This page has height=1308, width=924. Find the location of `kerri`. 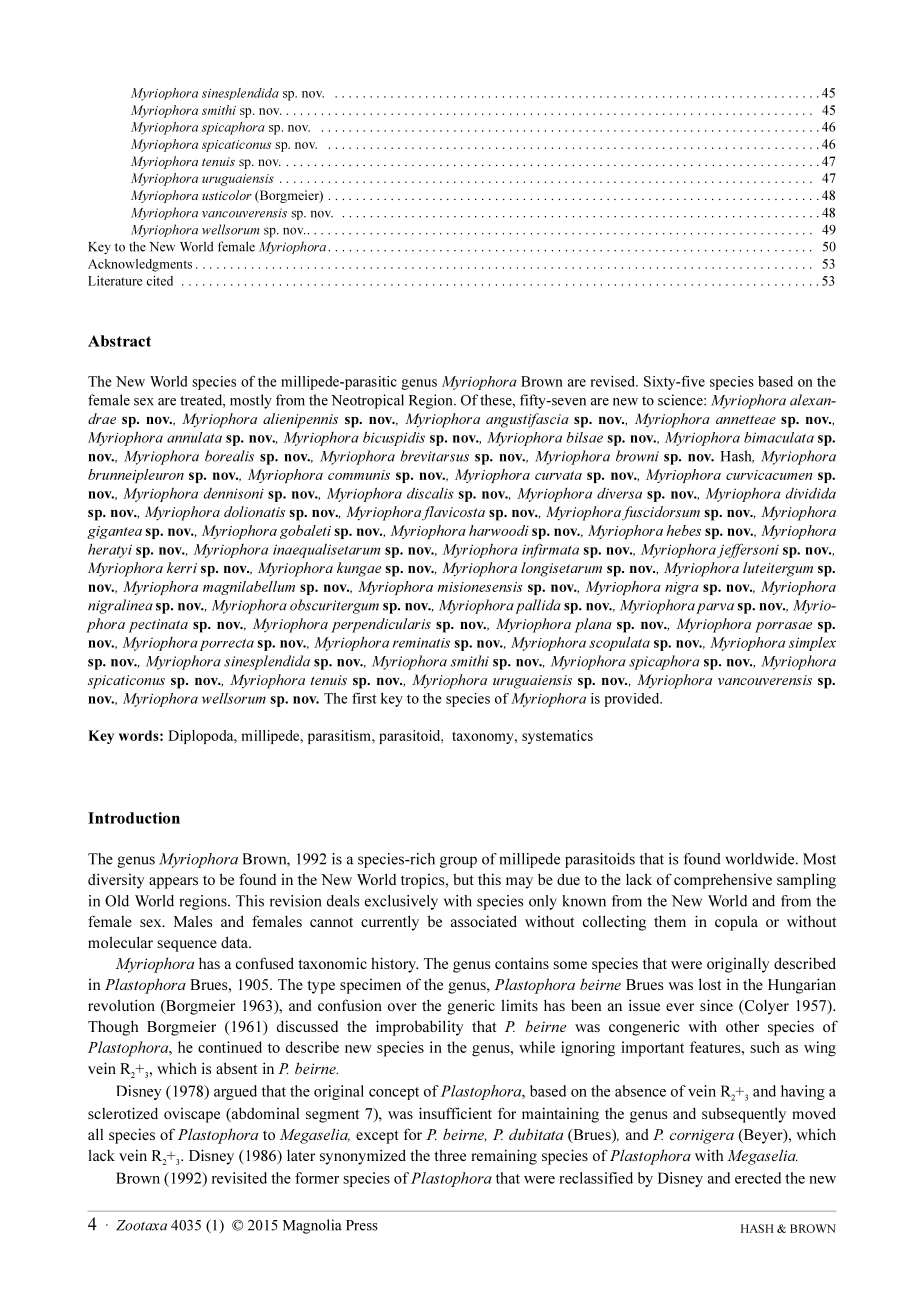

kerri is located at coordinates (182, 567).
